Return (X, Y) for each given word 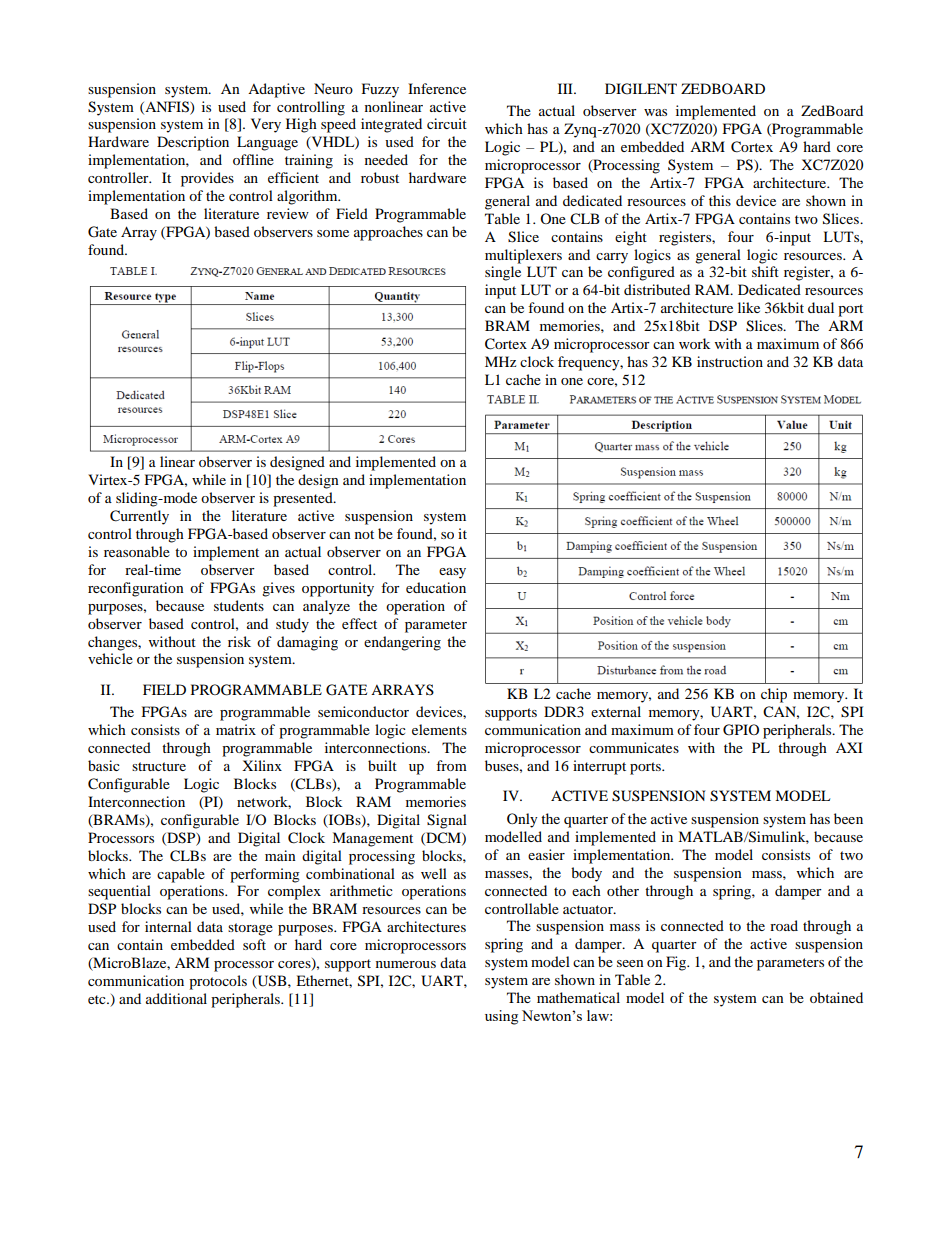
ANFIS (167, 107)
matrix (236, 729)
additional (176, 998)
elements (439, 729)
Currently (139, 517)
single (503, 273)
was (655, 112)
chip (774, 695)
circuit (447, 123)
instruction (730, 361)
